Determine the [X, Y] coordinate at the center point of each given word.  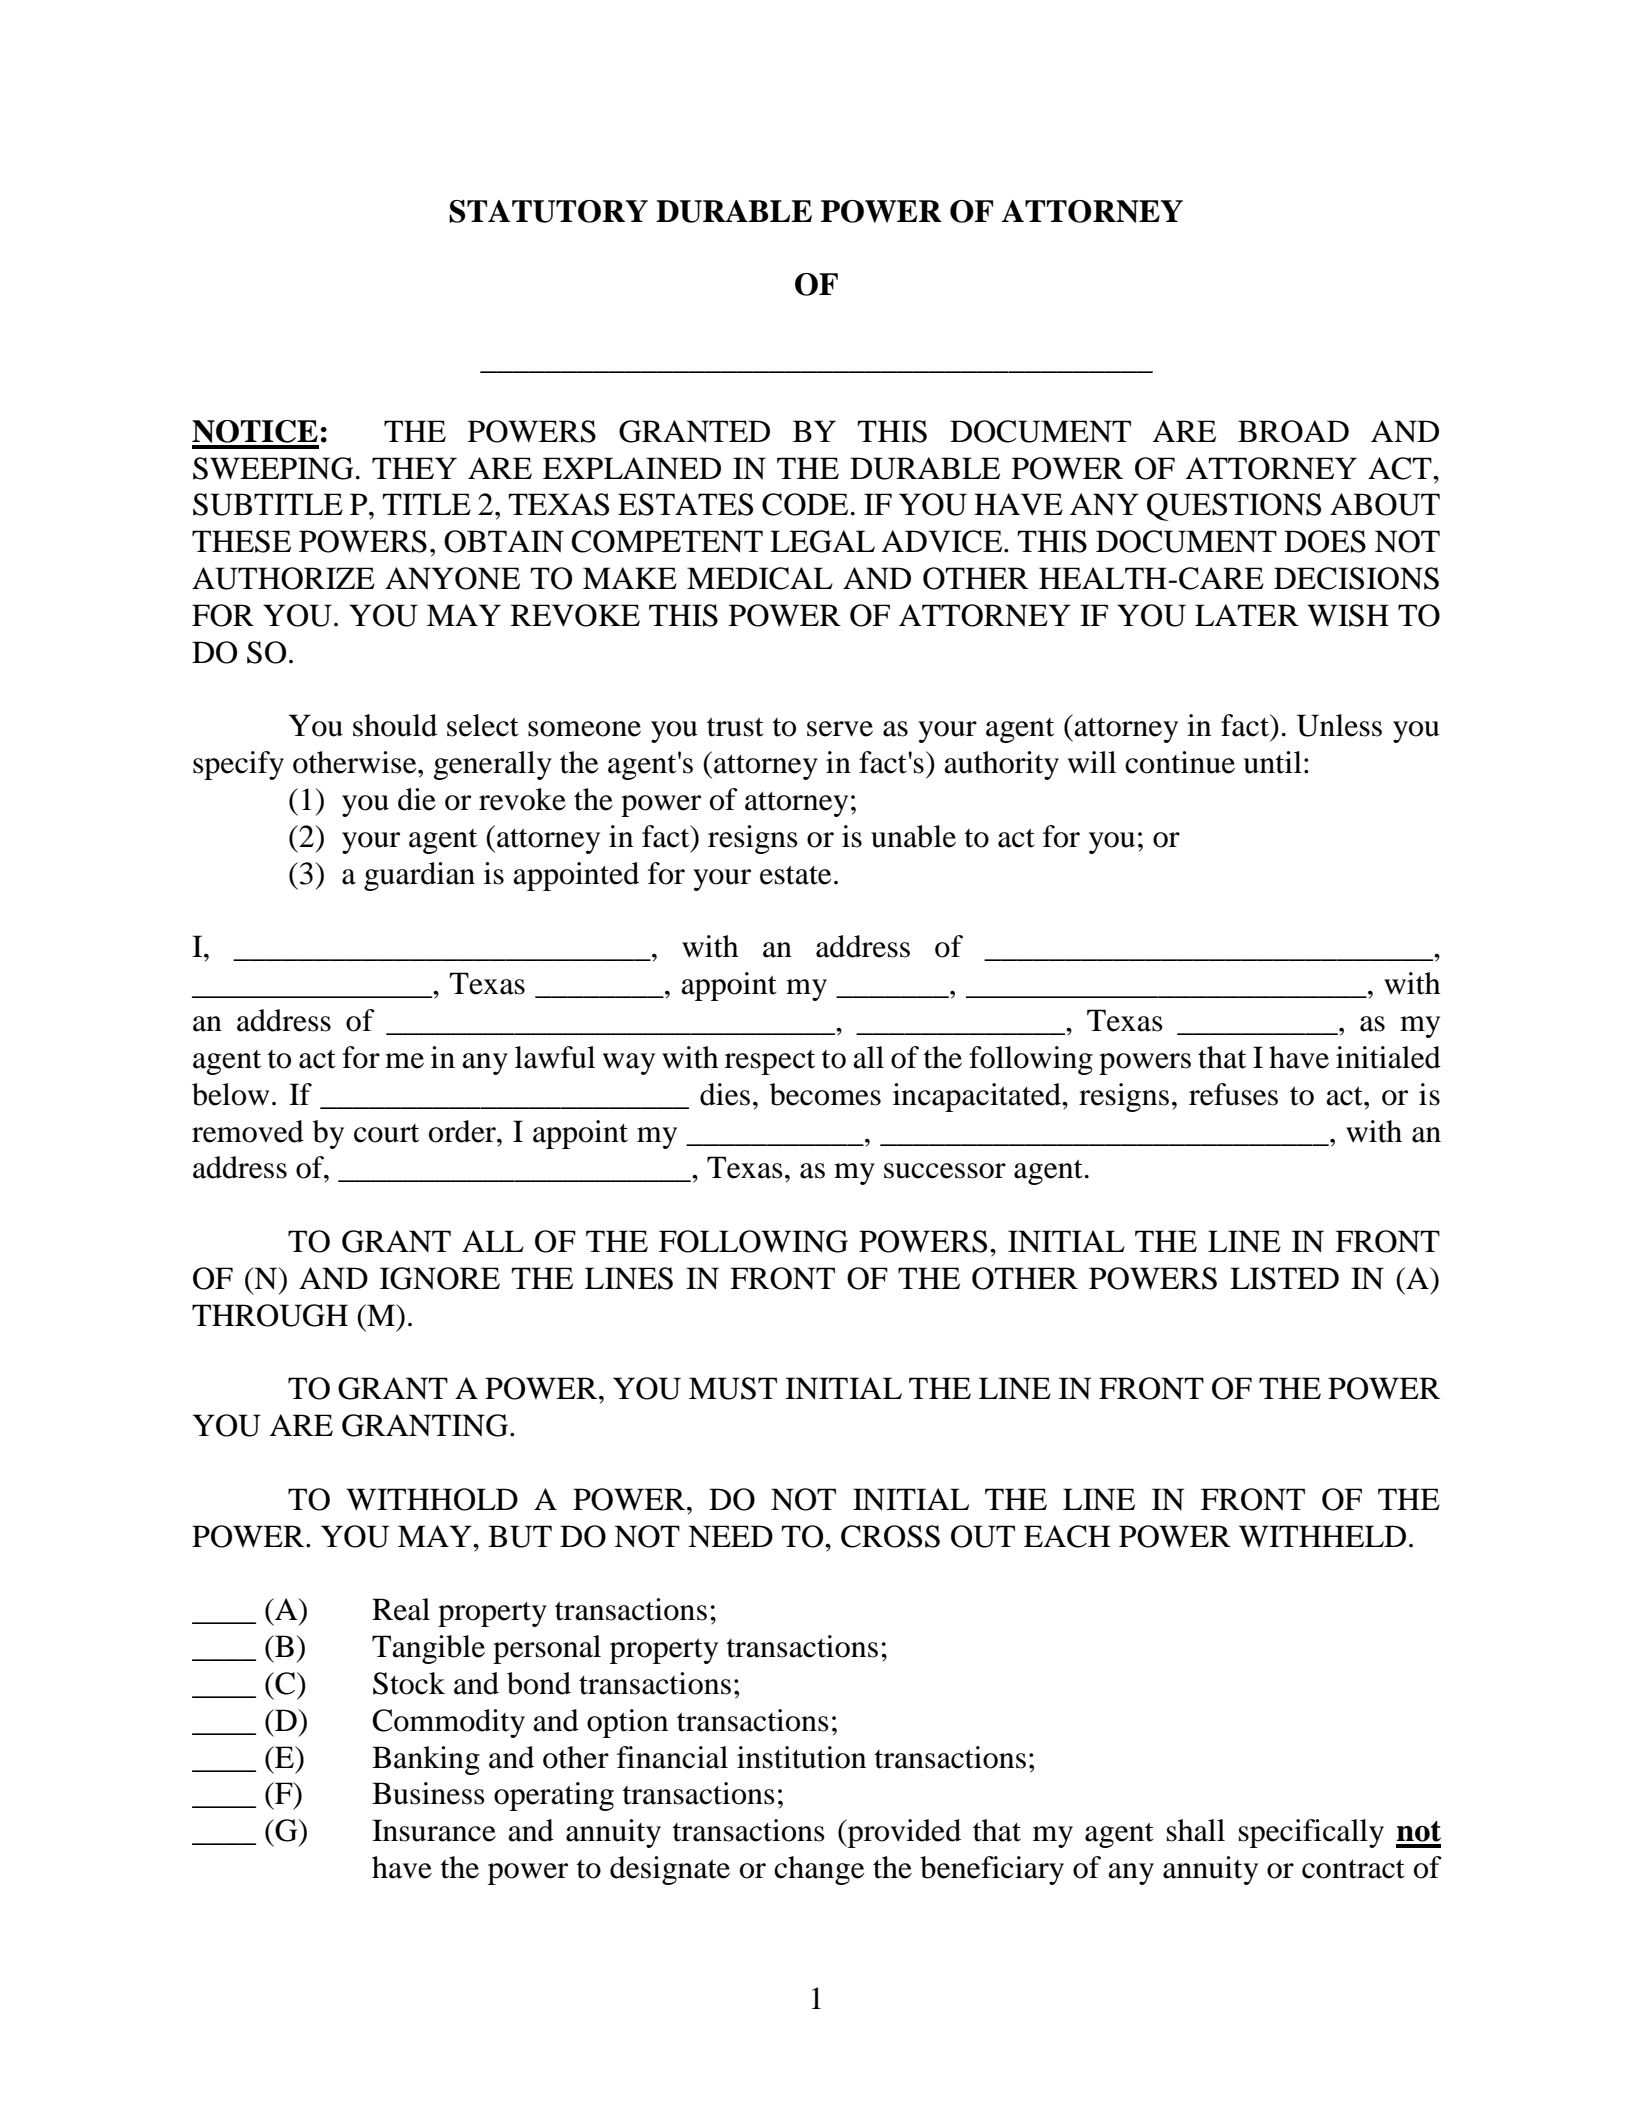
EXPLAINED [632, 468]
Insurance [434, 1830]
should [395, 725]
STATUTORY [548, 211]
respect [770, 1062]
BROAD [1293, 431]
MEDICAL [760, 578]
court [386, 1133]
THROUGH [270, 1315]
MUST [733, 1388]
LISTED [1284, 1278]
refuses [1233, 1094]
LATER [1247, 615]
